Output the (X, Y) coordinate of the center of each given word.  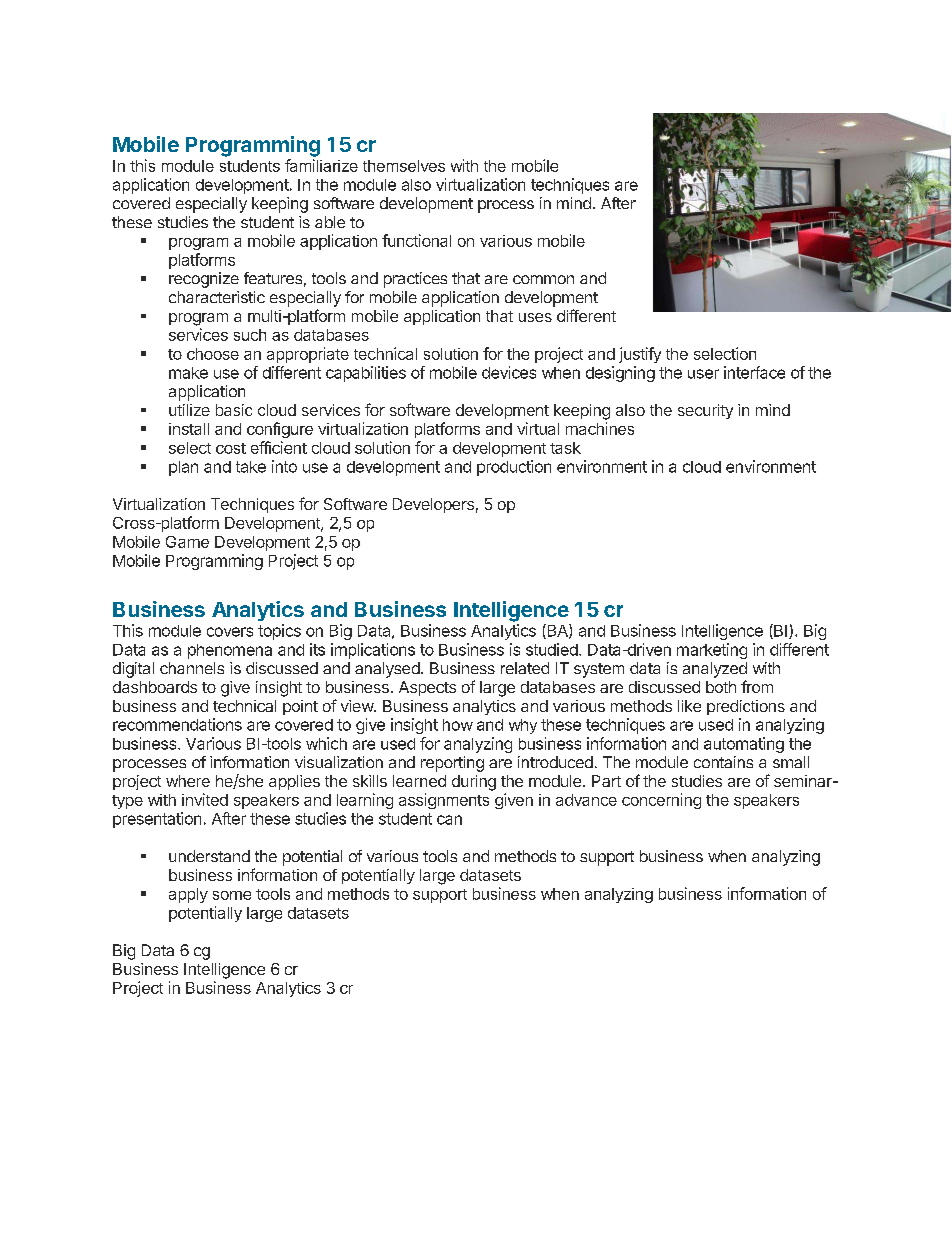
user (703, 374)
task (565, 448)
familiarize (321, 165)
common (543, 279)
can (449, 820)
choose (213, 354)
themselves (404, 166)
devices (509, 372)
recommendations (177, 724)
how (458, 725)
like (689, 706)
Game (187, 542)
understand (209, 856)
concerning (661, 801)
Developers (433, 505)
